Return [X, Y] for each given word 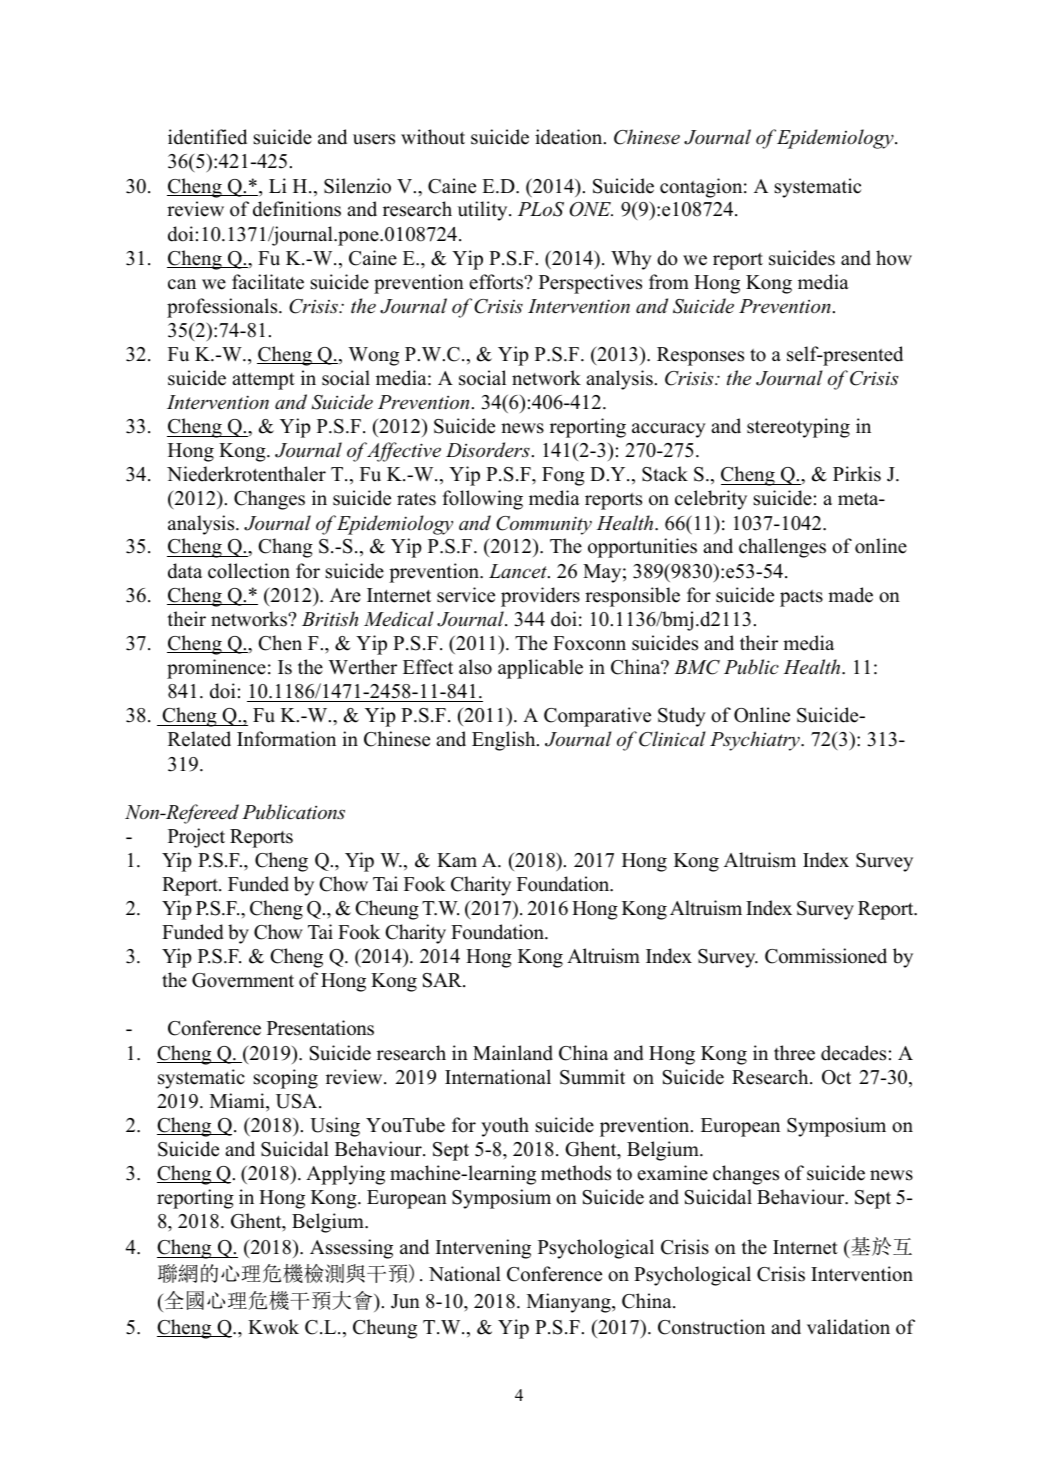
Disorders [488, 450]
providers [540, 597]
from [669, 282]
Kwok [273, 1327]
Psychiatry [756, 741]
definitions [297, 209]
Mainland [513, 1053]
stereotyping [798, 428]
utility [484, 211]
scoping [286, 1079]
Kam [457, 860]
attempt [263, 381]
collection [249, 571]
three [794, 1053]
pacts [801, 598]
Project [196, 838]
